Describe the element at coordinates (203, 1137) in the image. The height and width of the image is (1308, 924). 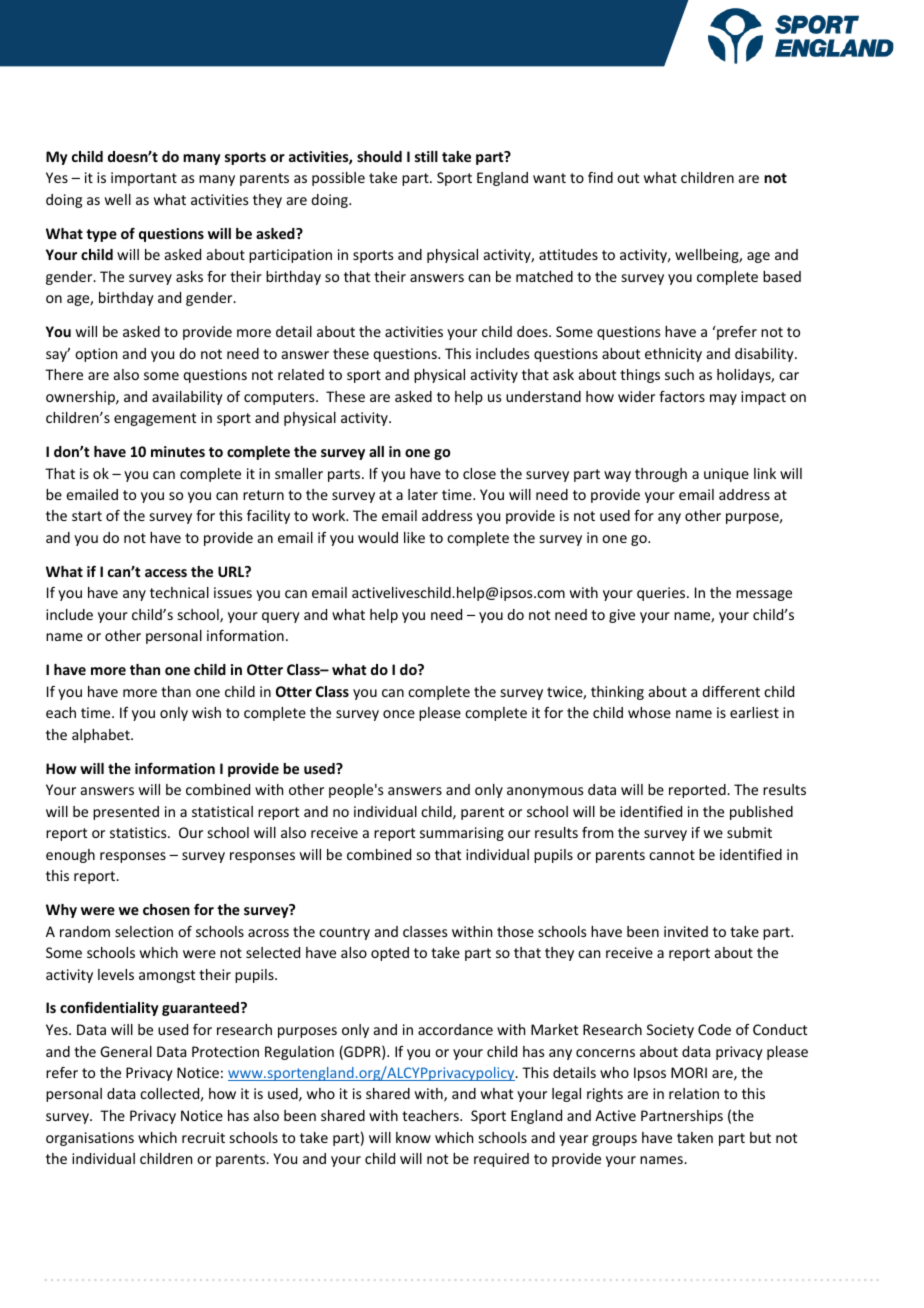
I see `recruit` at that location.
